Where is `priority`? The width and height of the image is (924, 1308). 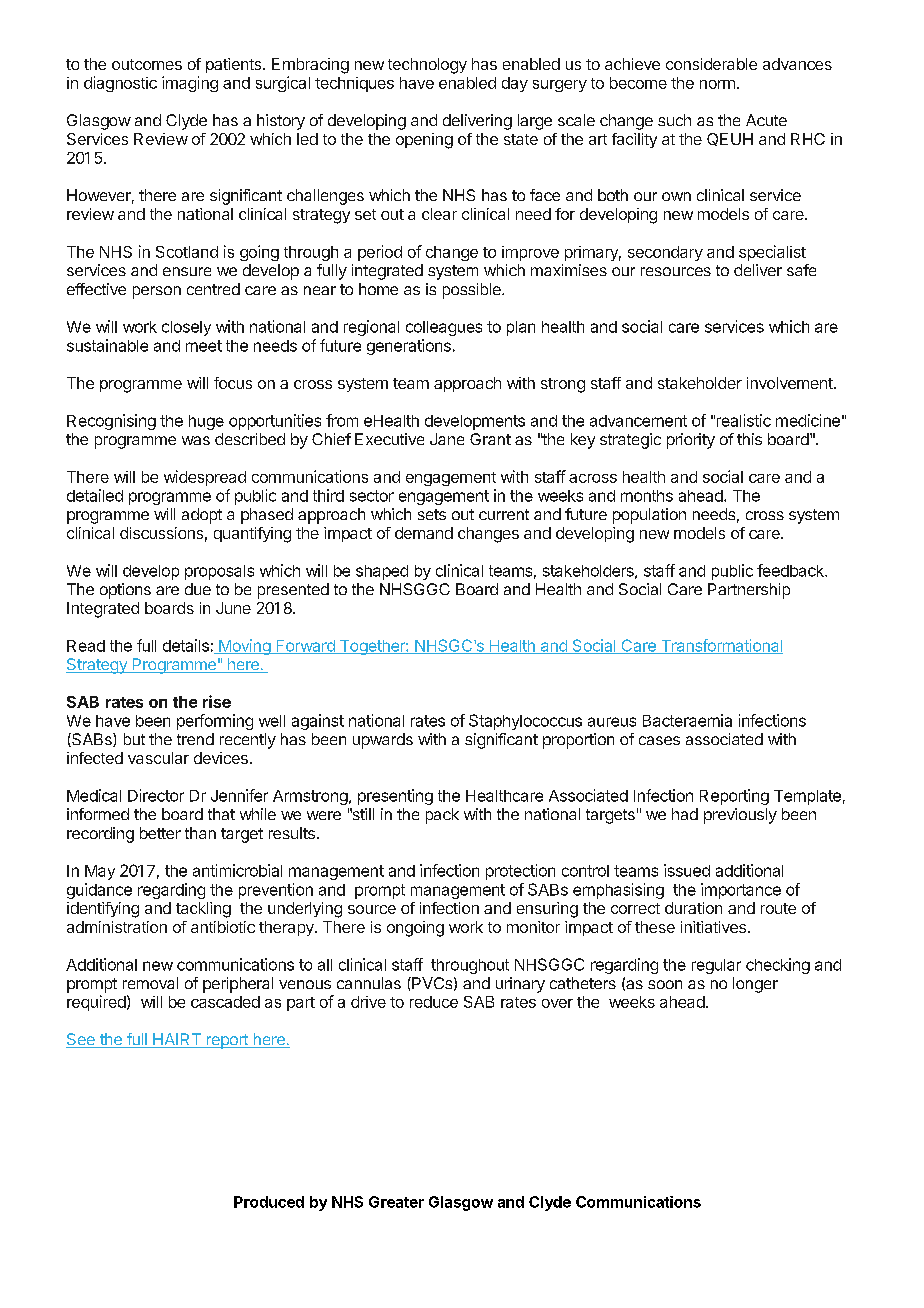 priority is located at coordinates (691, 441).
